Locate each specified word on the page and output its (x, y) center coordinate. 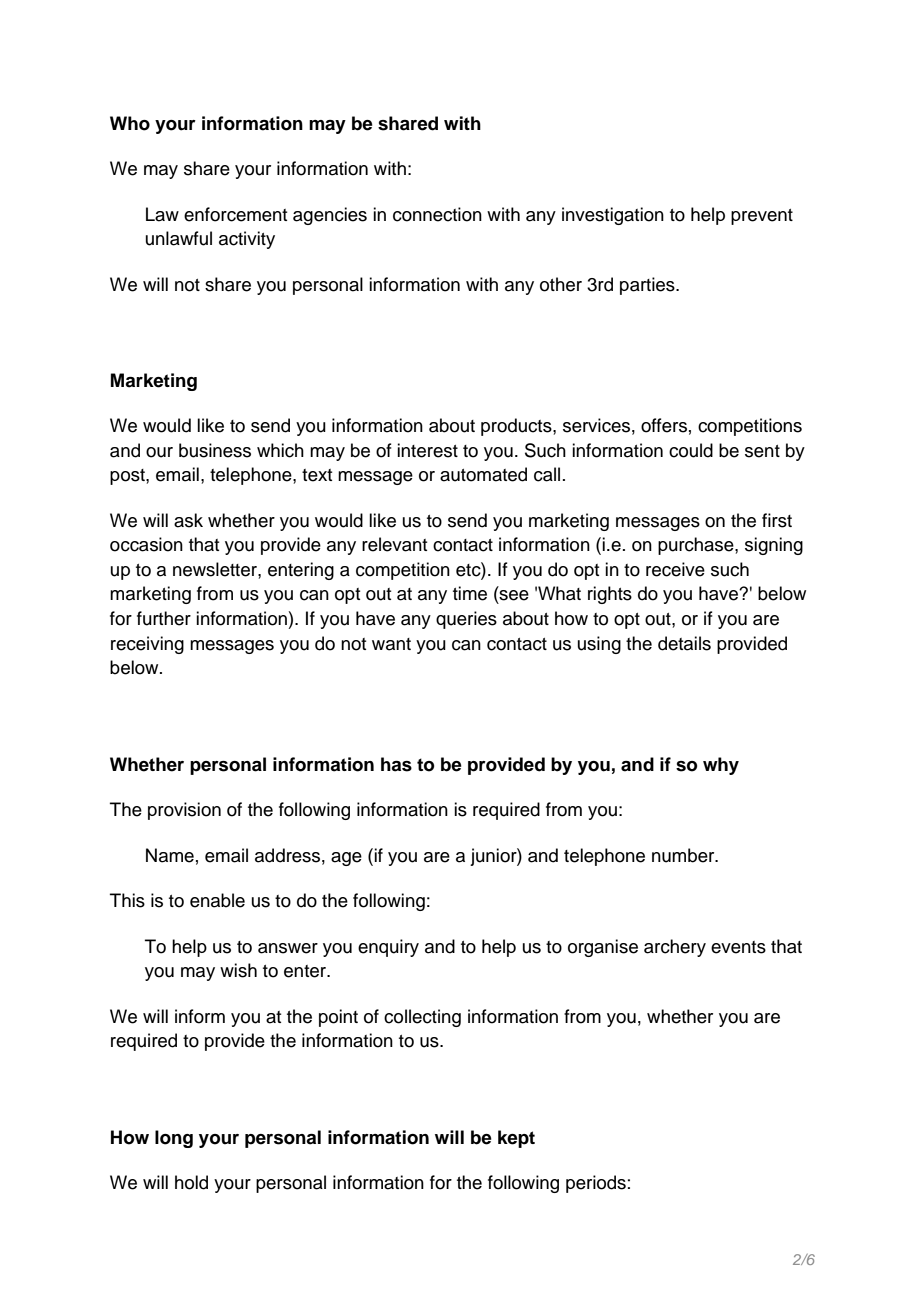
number (684, 855)
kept (516, 1139)
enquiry (388, 948)
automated (483, 474)
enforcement (235, 214)
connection (437, 214)
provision (184, 811)
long (174, 1139)
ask (188, 520)
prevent (762, 217)
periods (596, 1184)
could (691, 450)
